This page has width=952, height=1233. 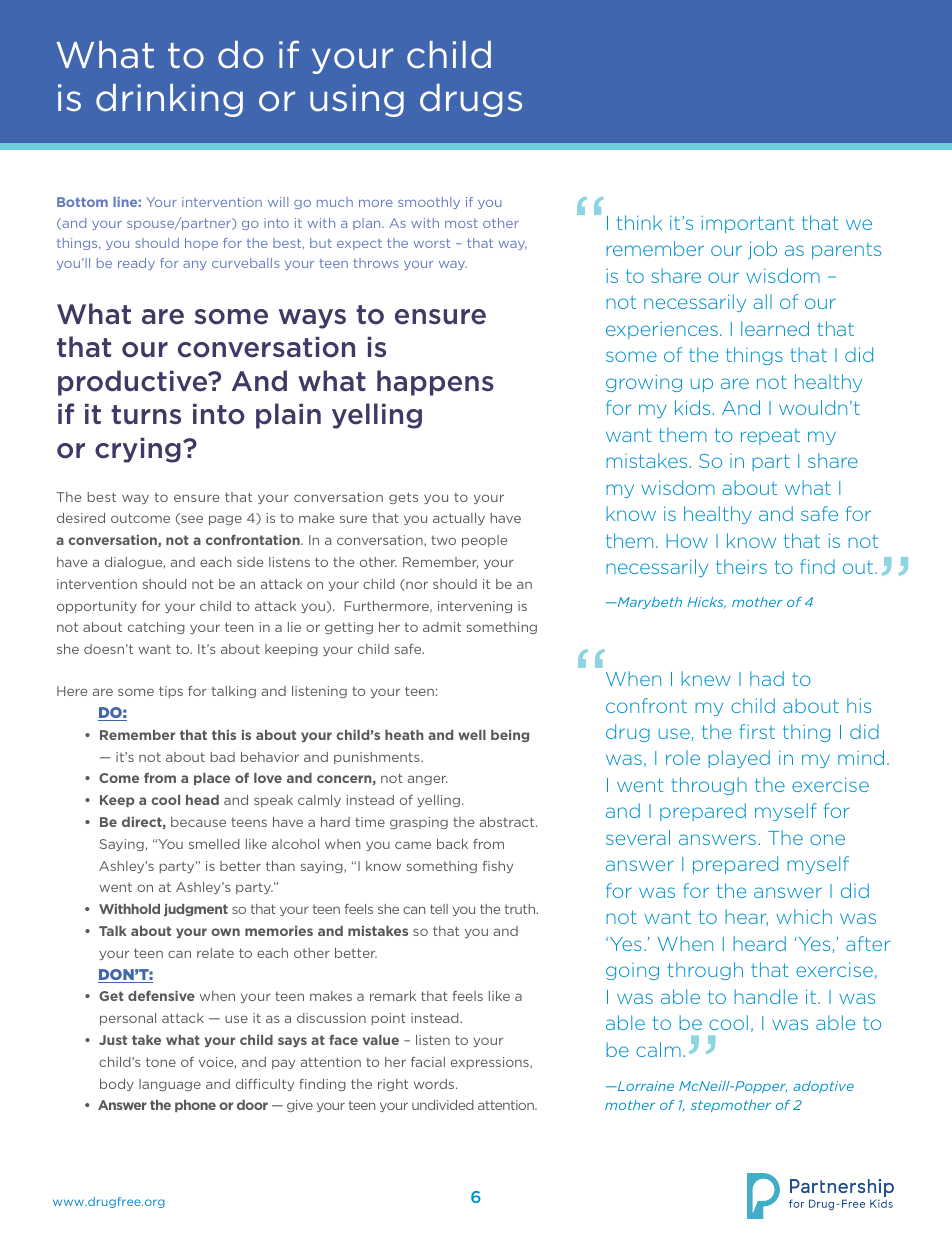 What do you see at coordinates (739, 759) in the page?
I see `played` at bounding box center [739, 759].
